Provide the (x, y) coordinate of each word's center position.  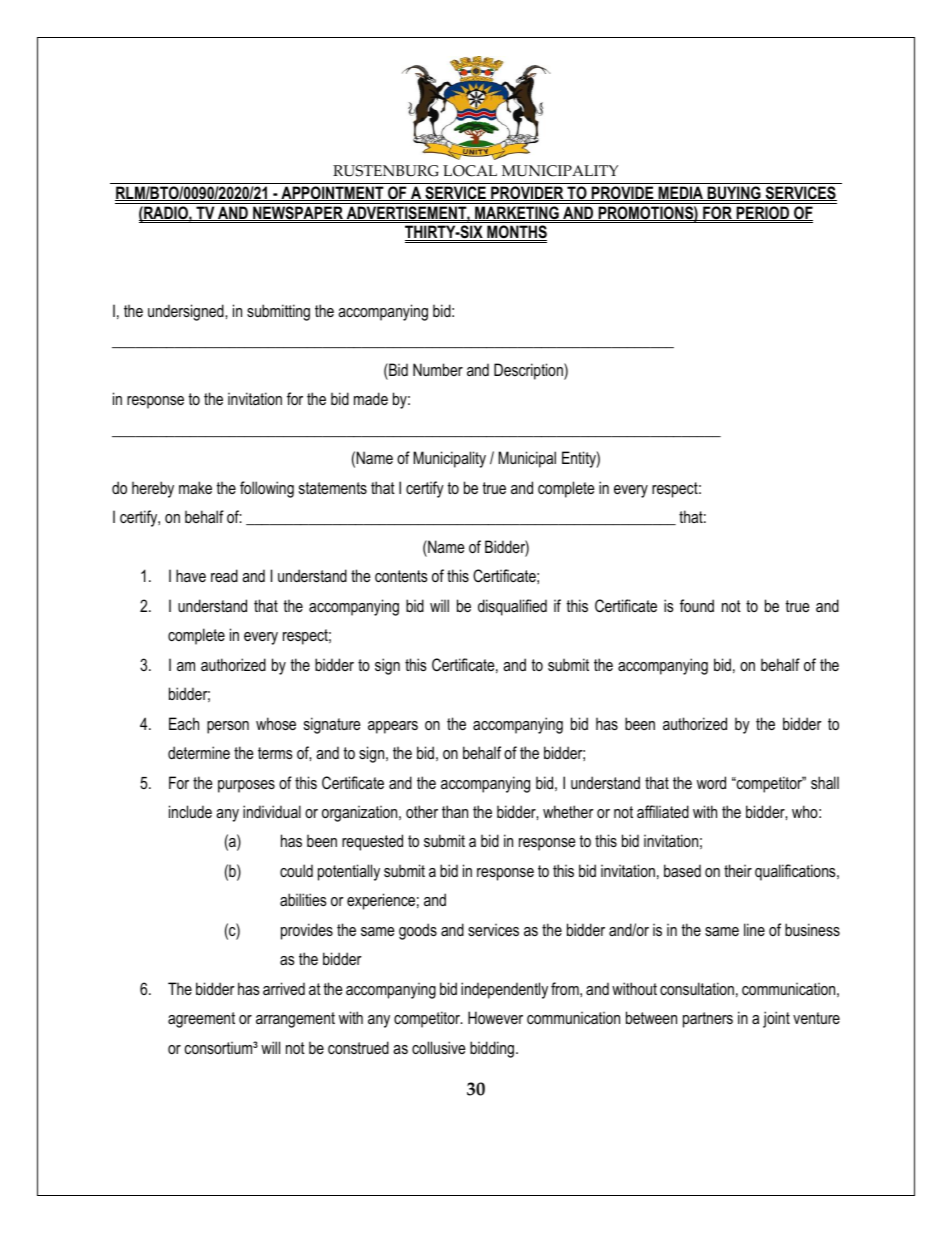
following (267, 489)
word (711, 782)
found (697, 605)
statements (333, 488)
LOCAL (470, 171)
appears (393, 727)
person (228, 727)
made (371, 398)
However (495, 1017)
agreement (201, 1020)
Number (438, 369)
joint (776, 1019)
